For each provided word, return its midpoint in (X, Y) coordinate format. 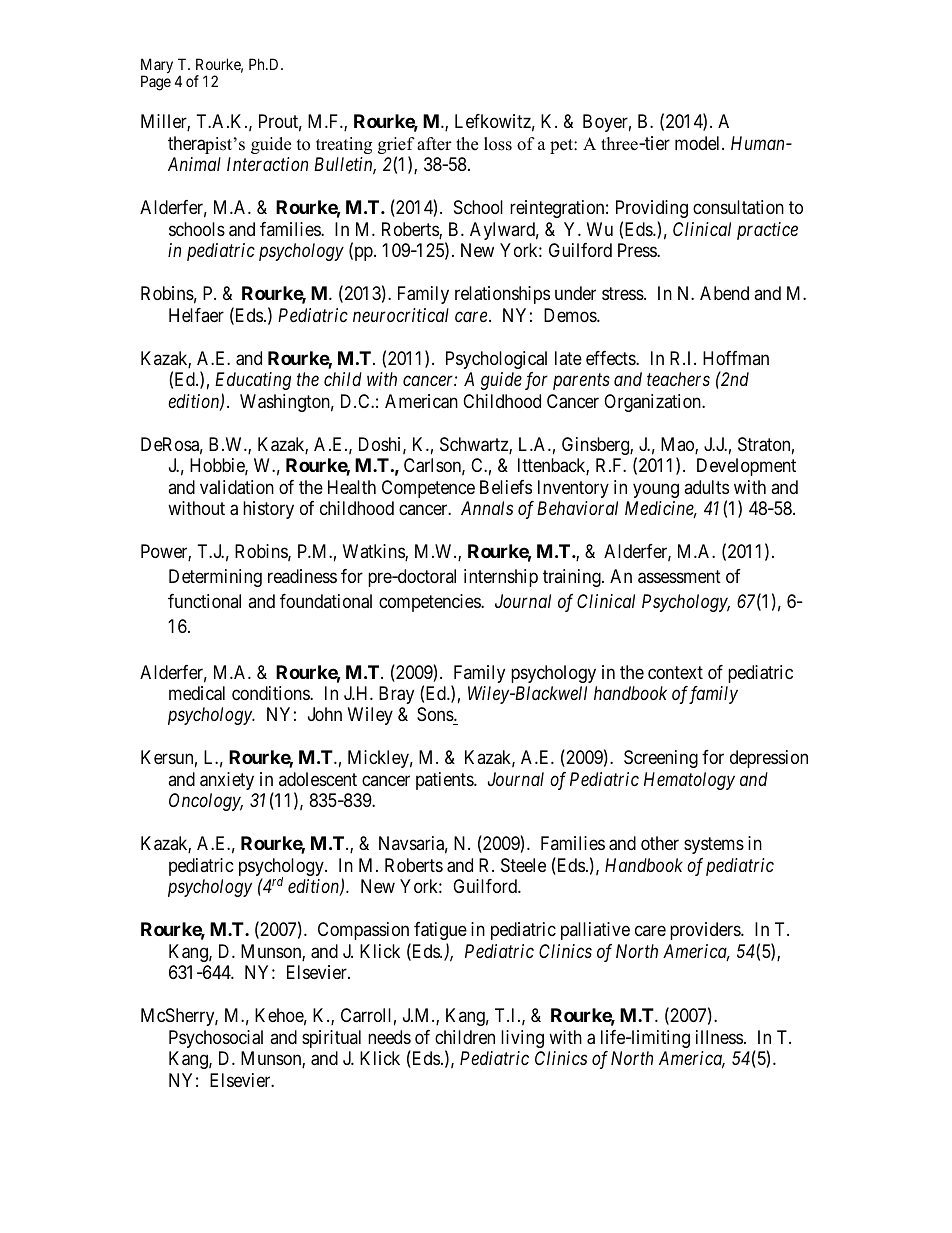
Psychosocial (216, 1039)
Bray (396, 695)
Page (156, 83)
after (434, 144)
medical (197, 693)
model (699, 143)
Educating (253, 381)
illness (719, 1037)
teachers (678, 379)
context (675, 672)
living (522, 1039)
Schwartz (475, 445)
